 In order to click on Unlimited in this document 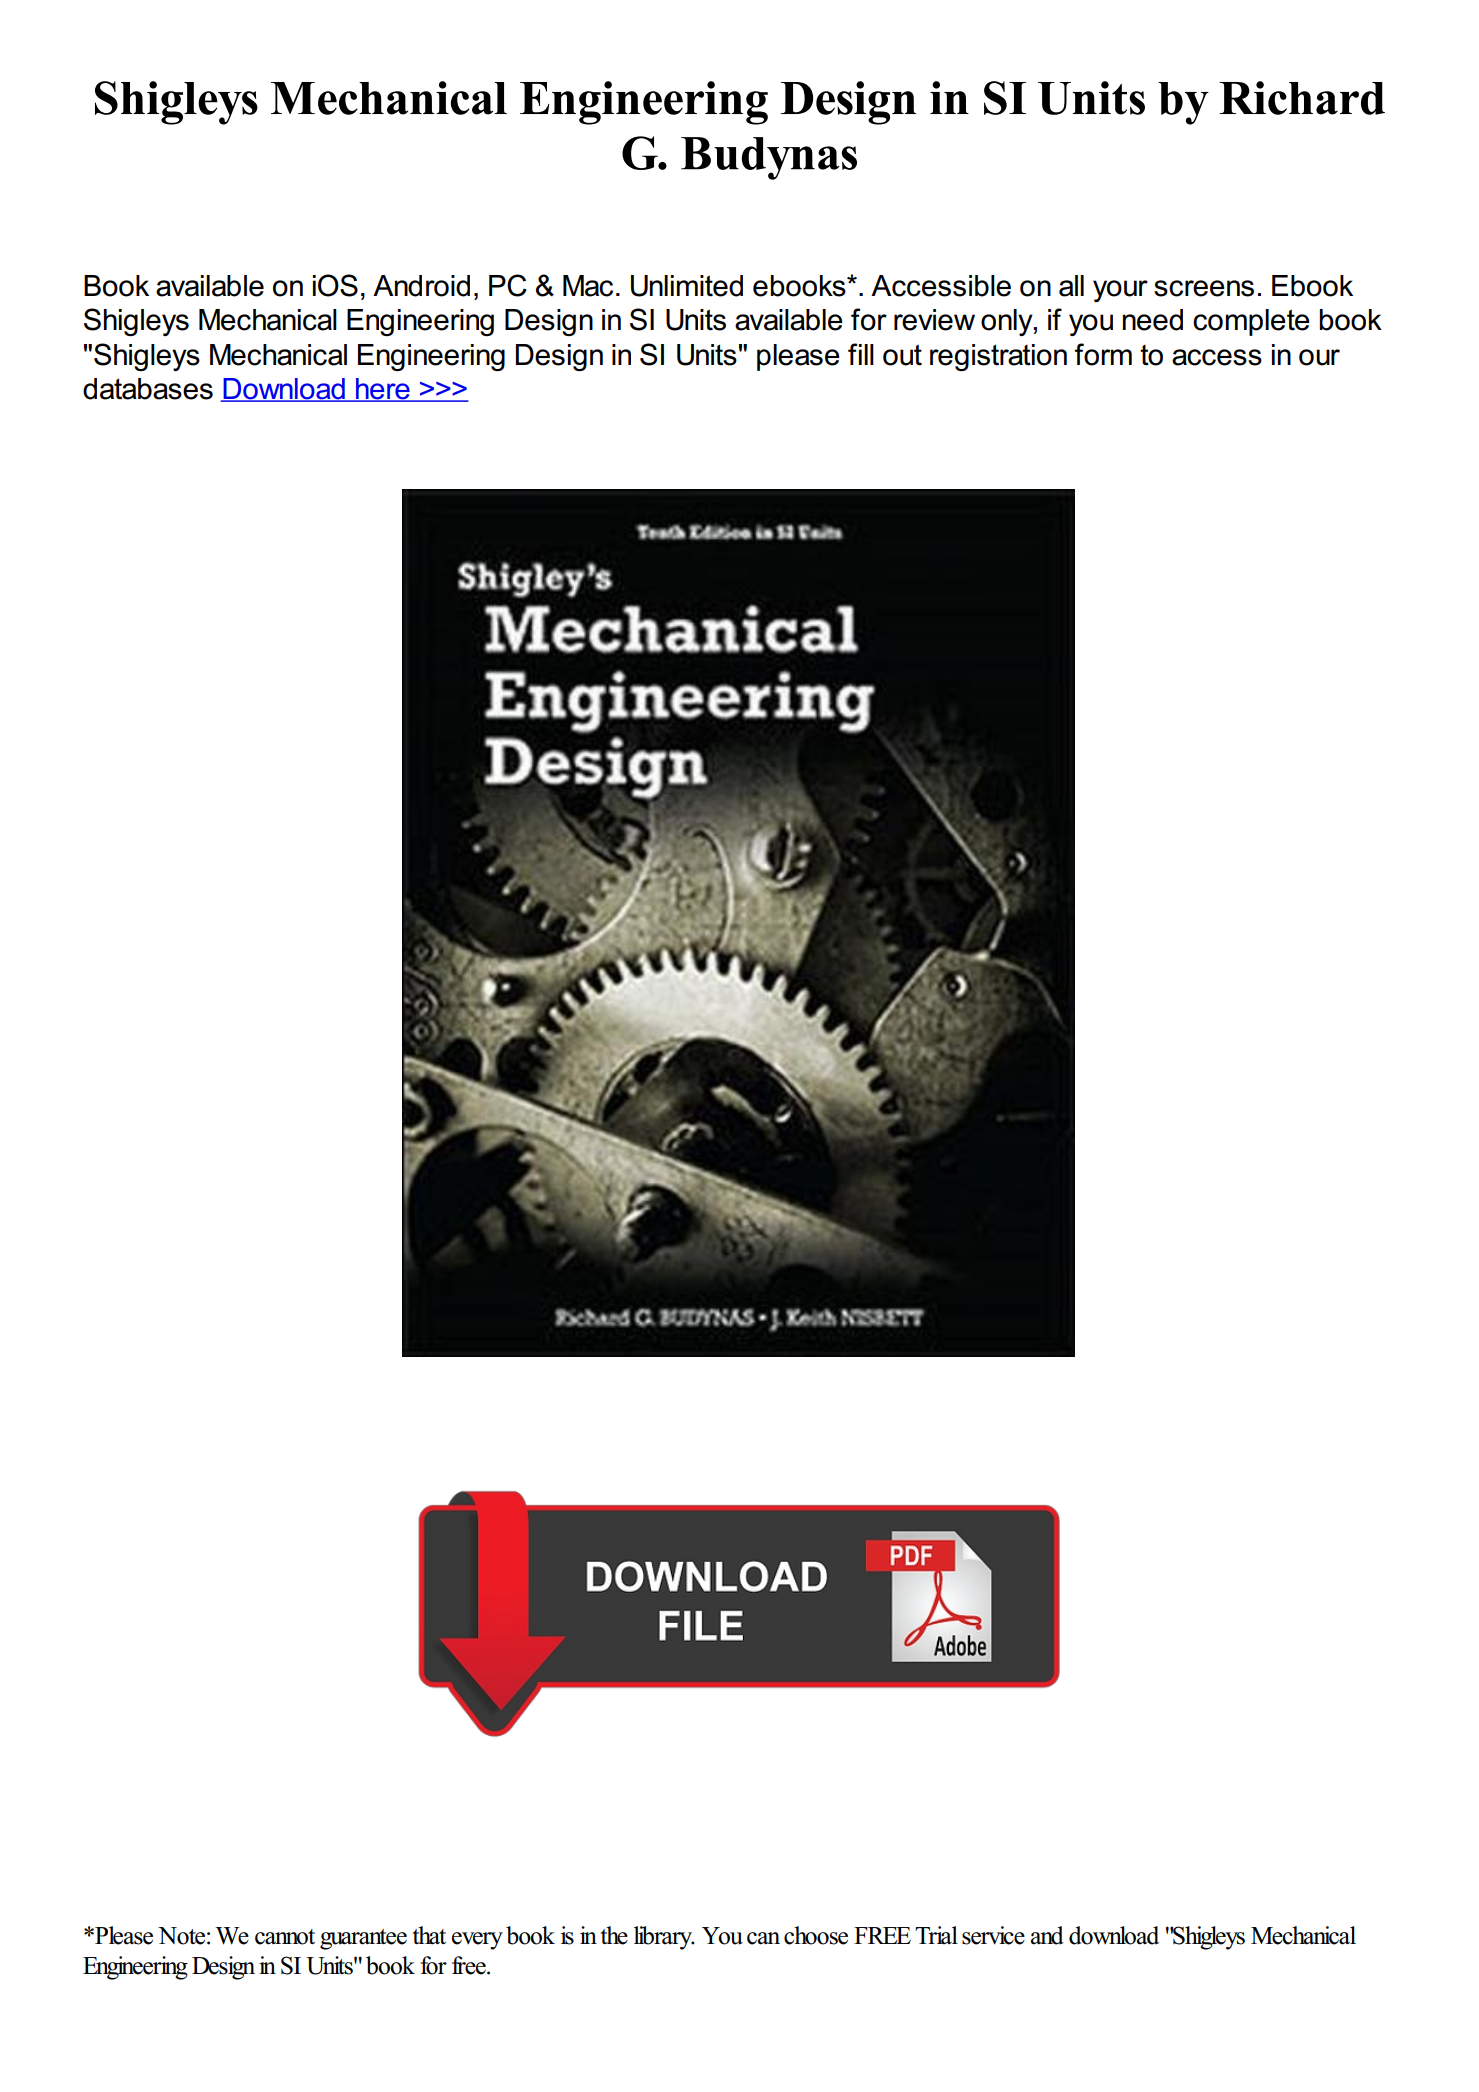, I will do `click(687, 286)`.
